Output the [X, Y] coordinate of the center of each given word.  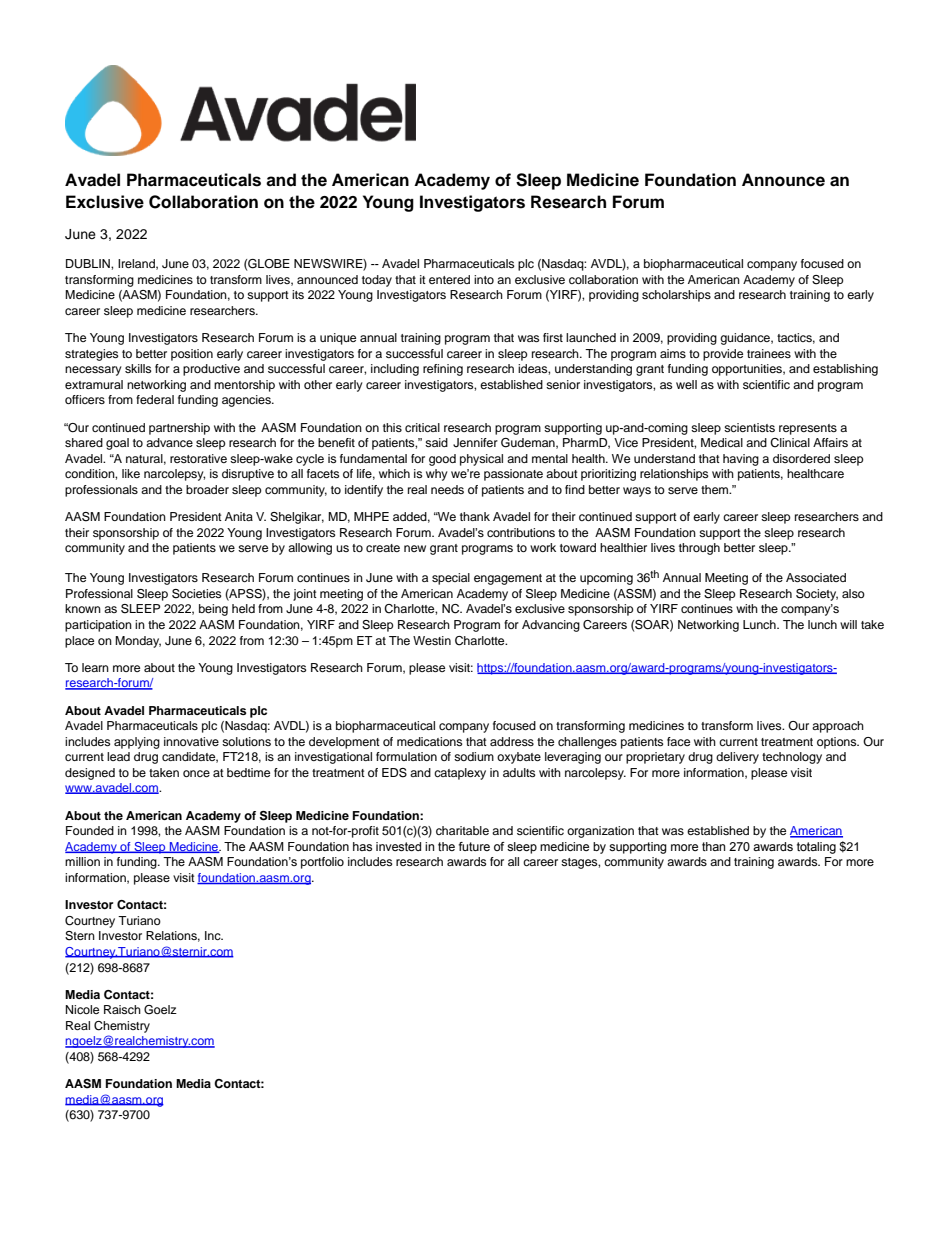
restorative [198, 458]
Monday [138, 642]
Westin [432, 640]
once [196, 773]
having [741, 460]
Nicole [82, 1009]
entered [449, 279]
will [848, 624]
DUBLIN [89, 264]
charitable [462, 830]
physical [481, 460]
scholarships [676, 296]
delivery [737, 758]
